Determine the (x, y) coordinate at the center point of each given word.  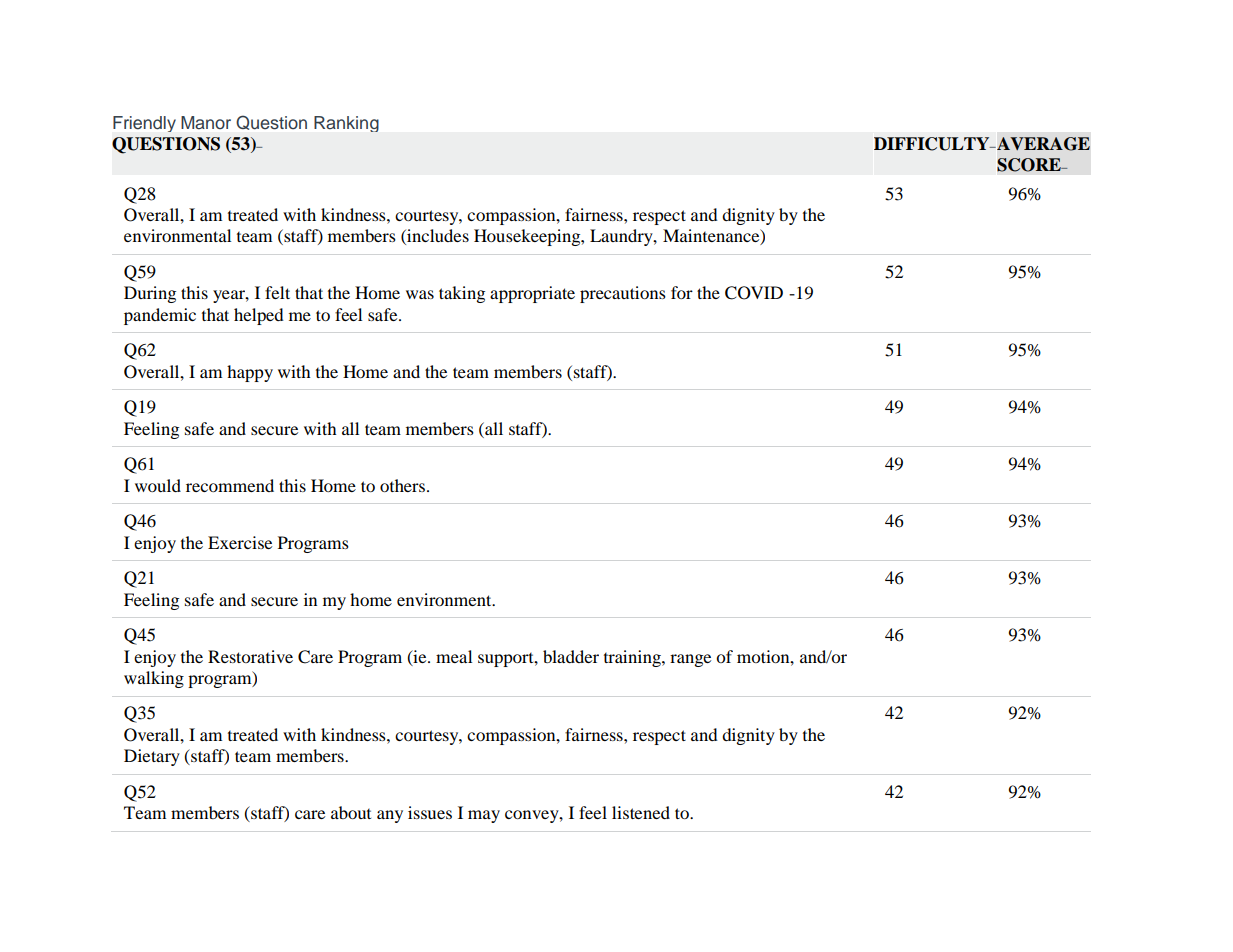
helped (259, 316)
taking (462, 294)
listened (641, 812)
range (690, 660)
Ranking (346, 124)
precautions (623, 294)
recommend (230, 485)
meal (454, 656)
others (402, 485)
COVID (754, 293)
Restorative (250, 656)
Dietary (152, 757)
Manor (206, 123)
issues (430, 812)
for (682, 292)
